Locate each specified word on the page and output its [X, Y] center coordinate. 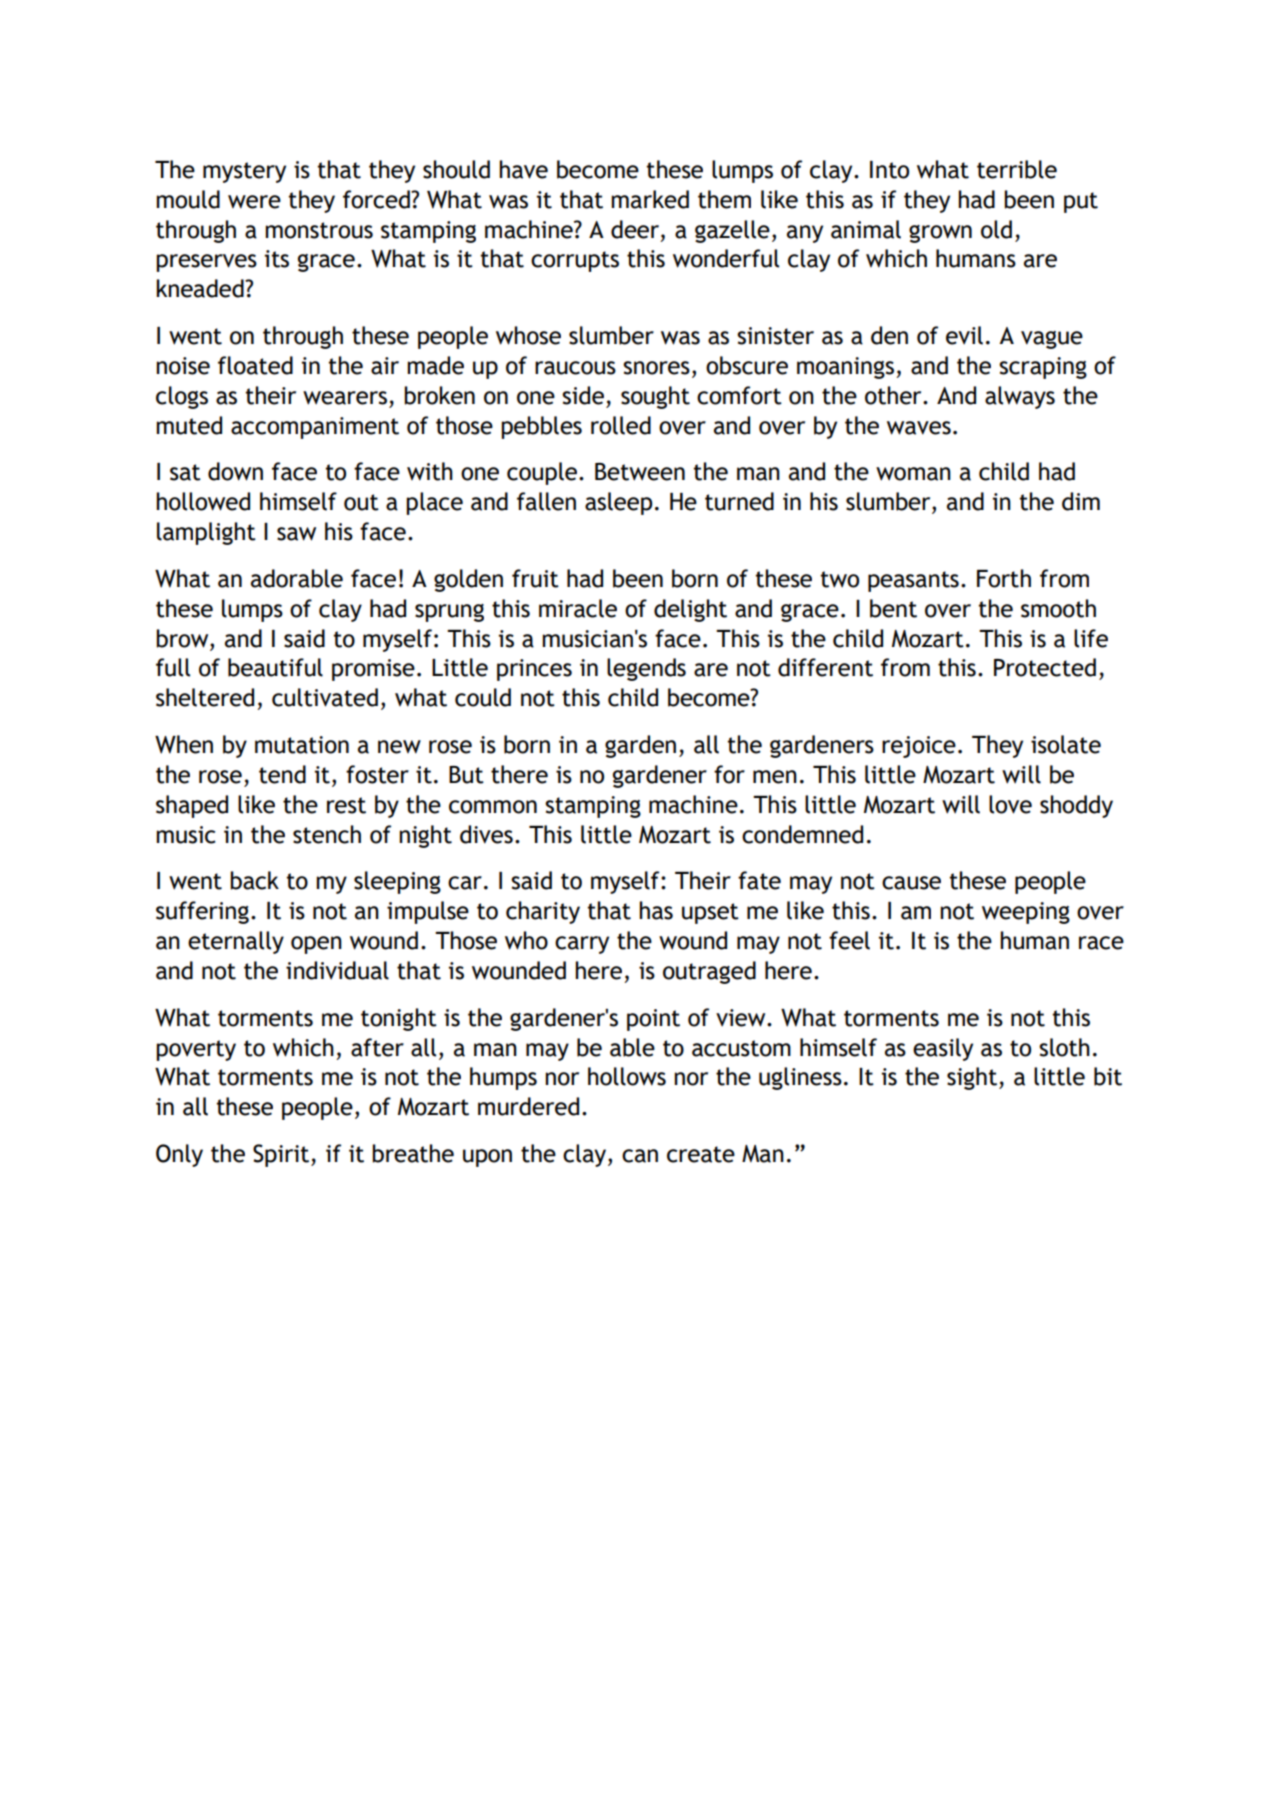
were [254, 202]
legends [646, 669]
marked [650, 199]
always [1020, 397]
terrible [1017, 169]
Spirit [282, 1155]
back [254, 880]
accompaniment [315, 428]
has [656, 910]
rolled [621, 425]
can [640, 1156]
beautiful [275, 667]
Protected [1045, 667]
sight [972, 1078]
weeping [1026, 913]
